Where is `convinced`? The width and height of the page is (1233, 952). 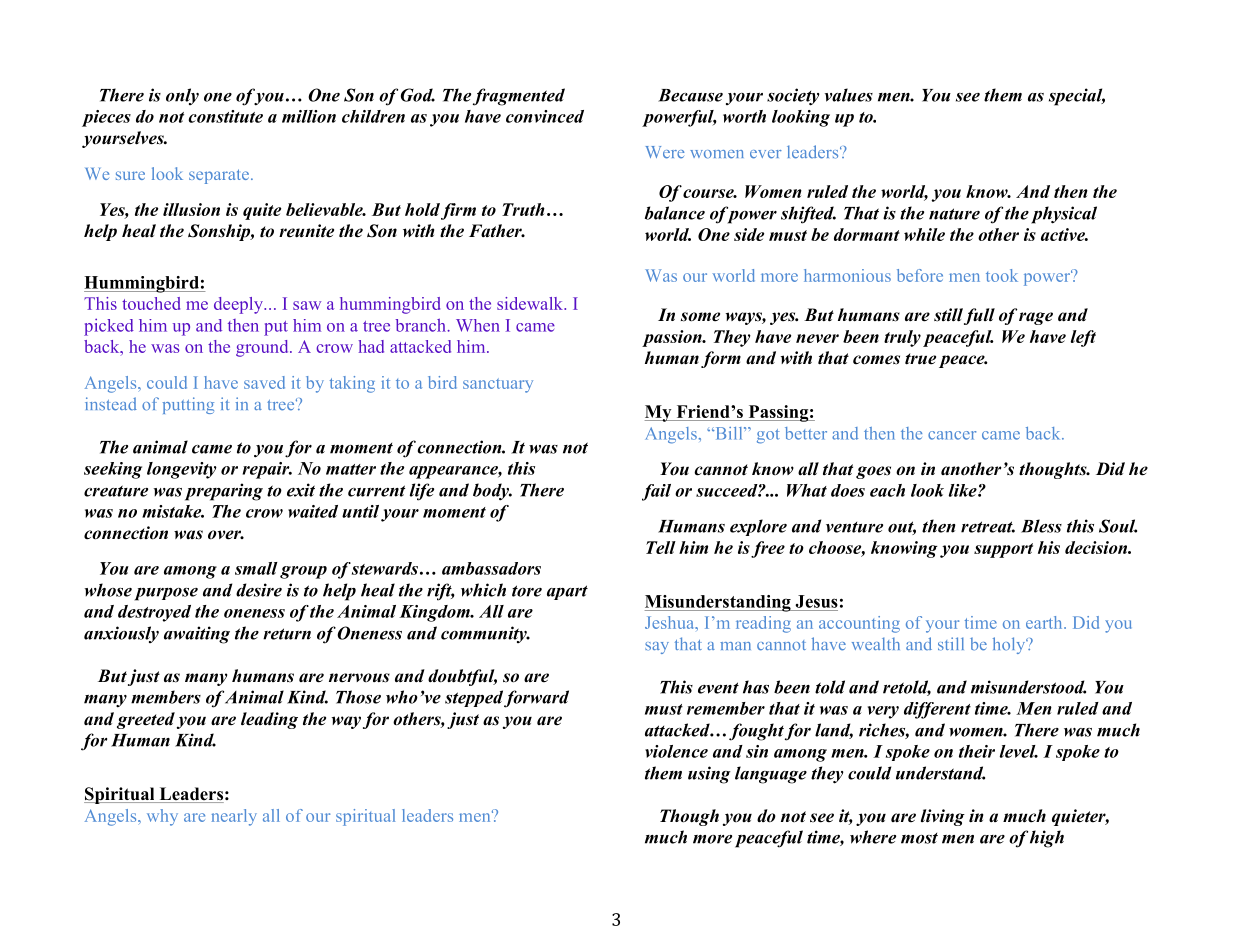 convinced is located at coordinates (545, 116).
